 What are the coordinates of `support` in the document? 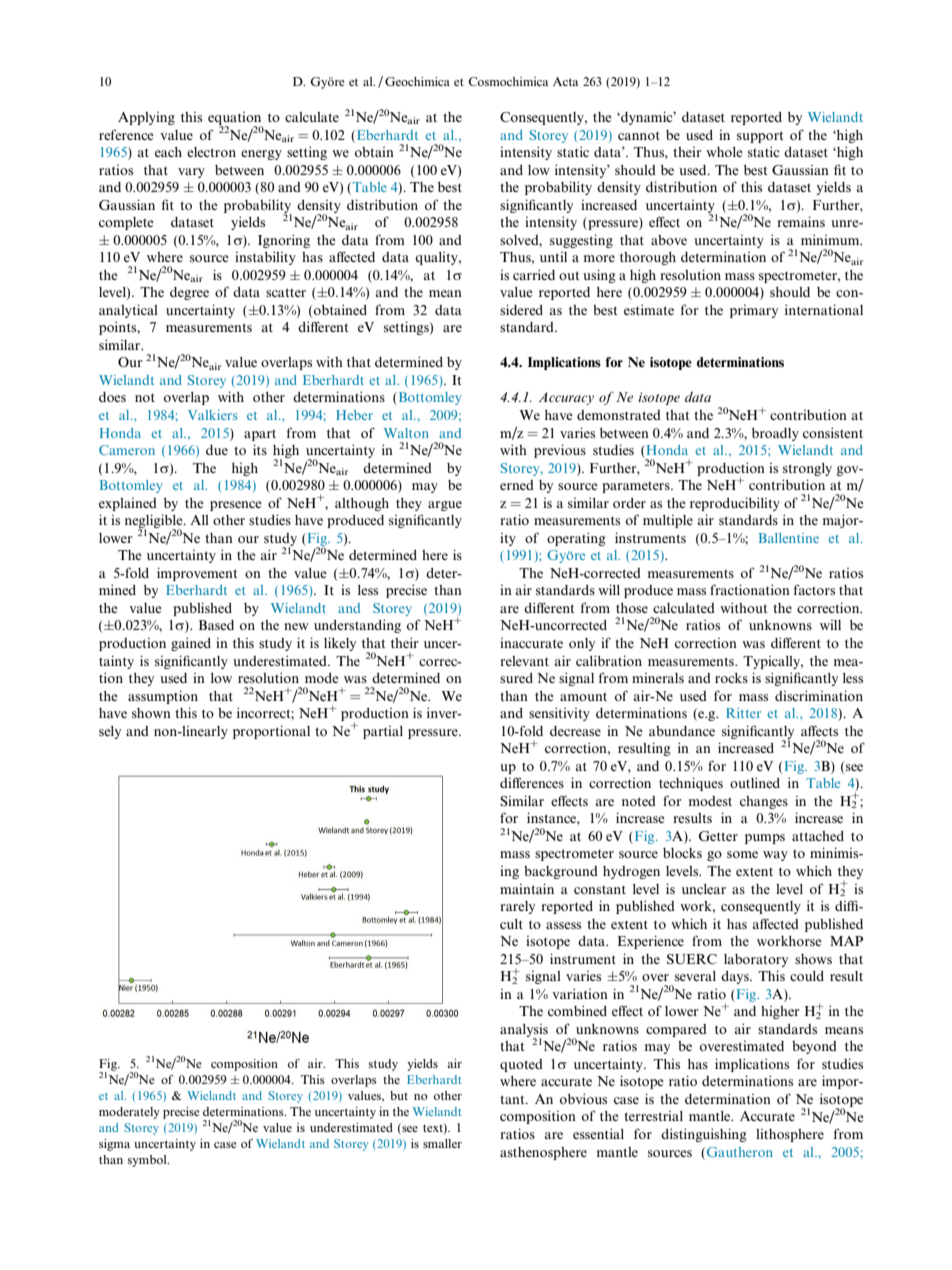 It's located at (760, 137).
